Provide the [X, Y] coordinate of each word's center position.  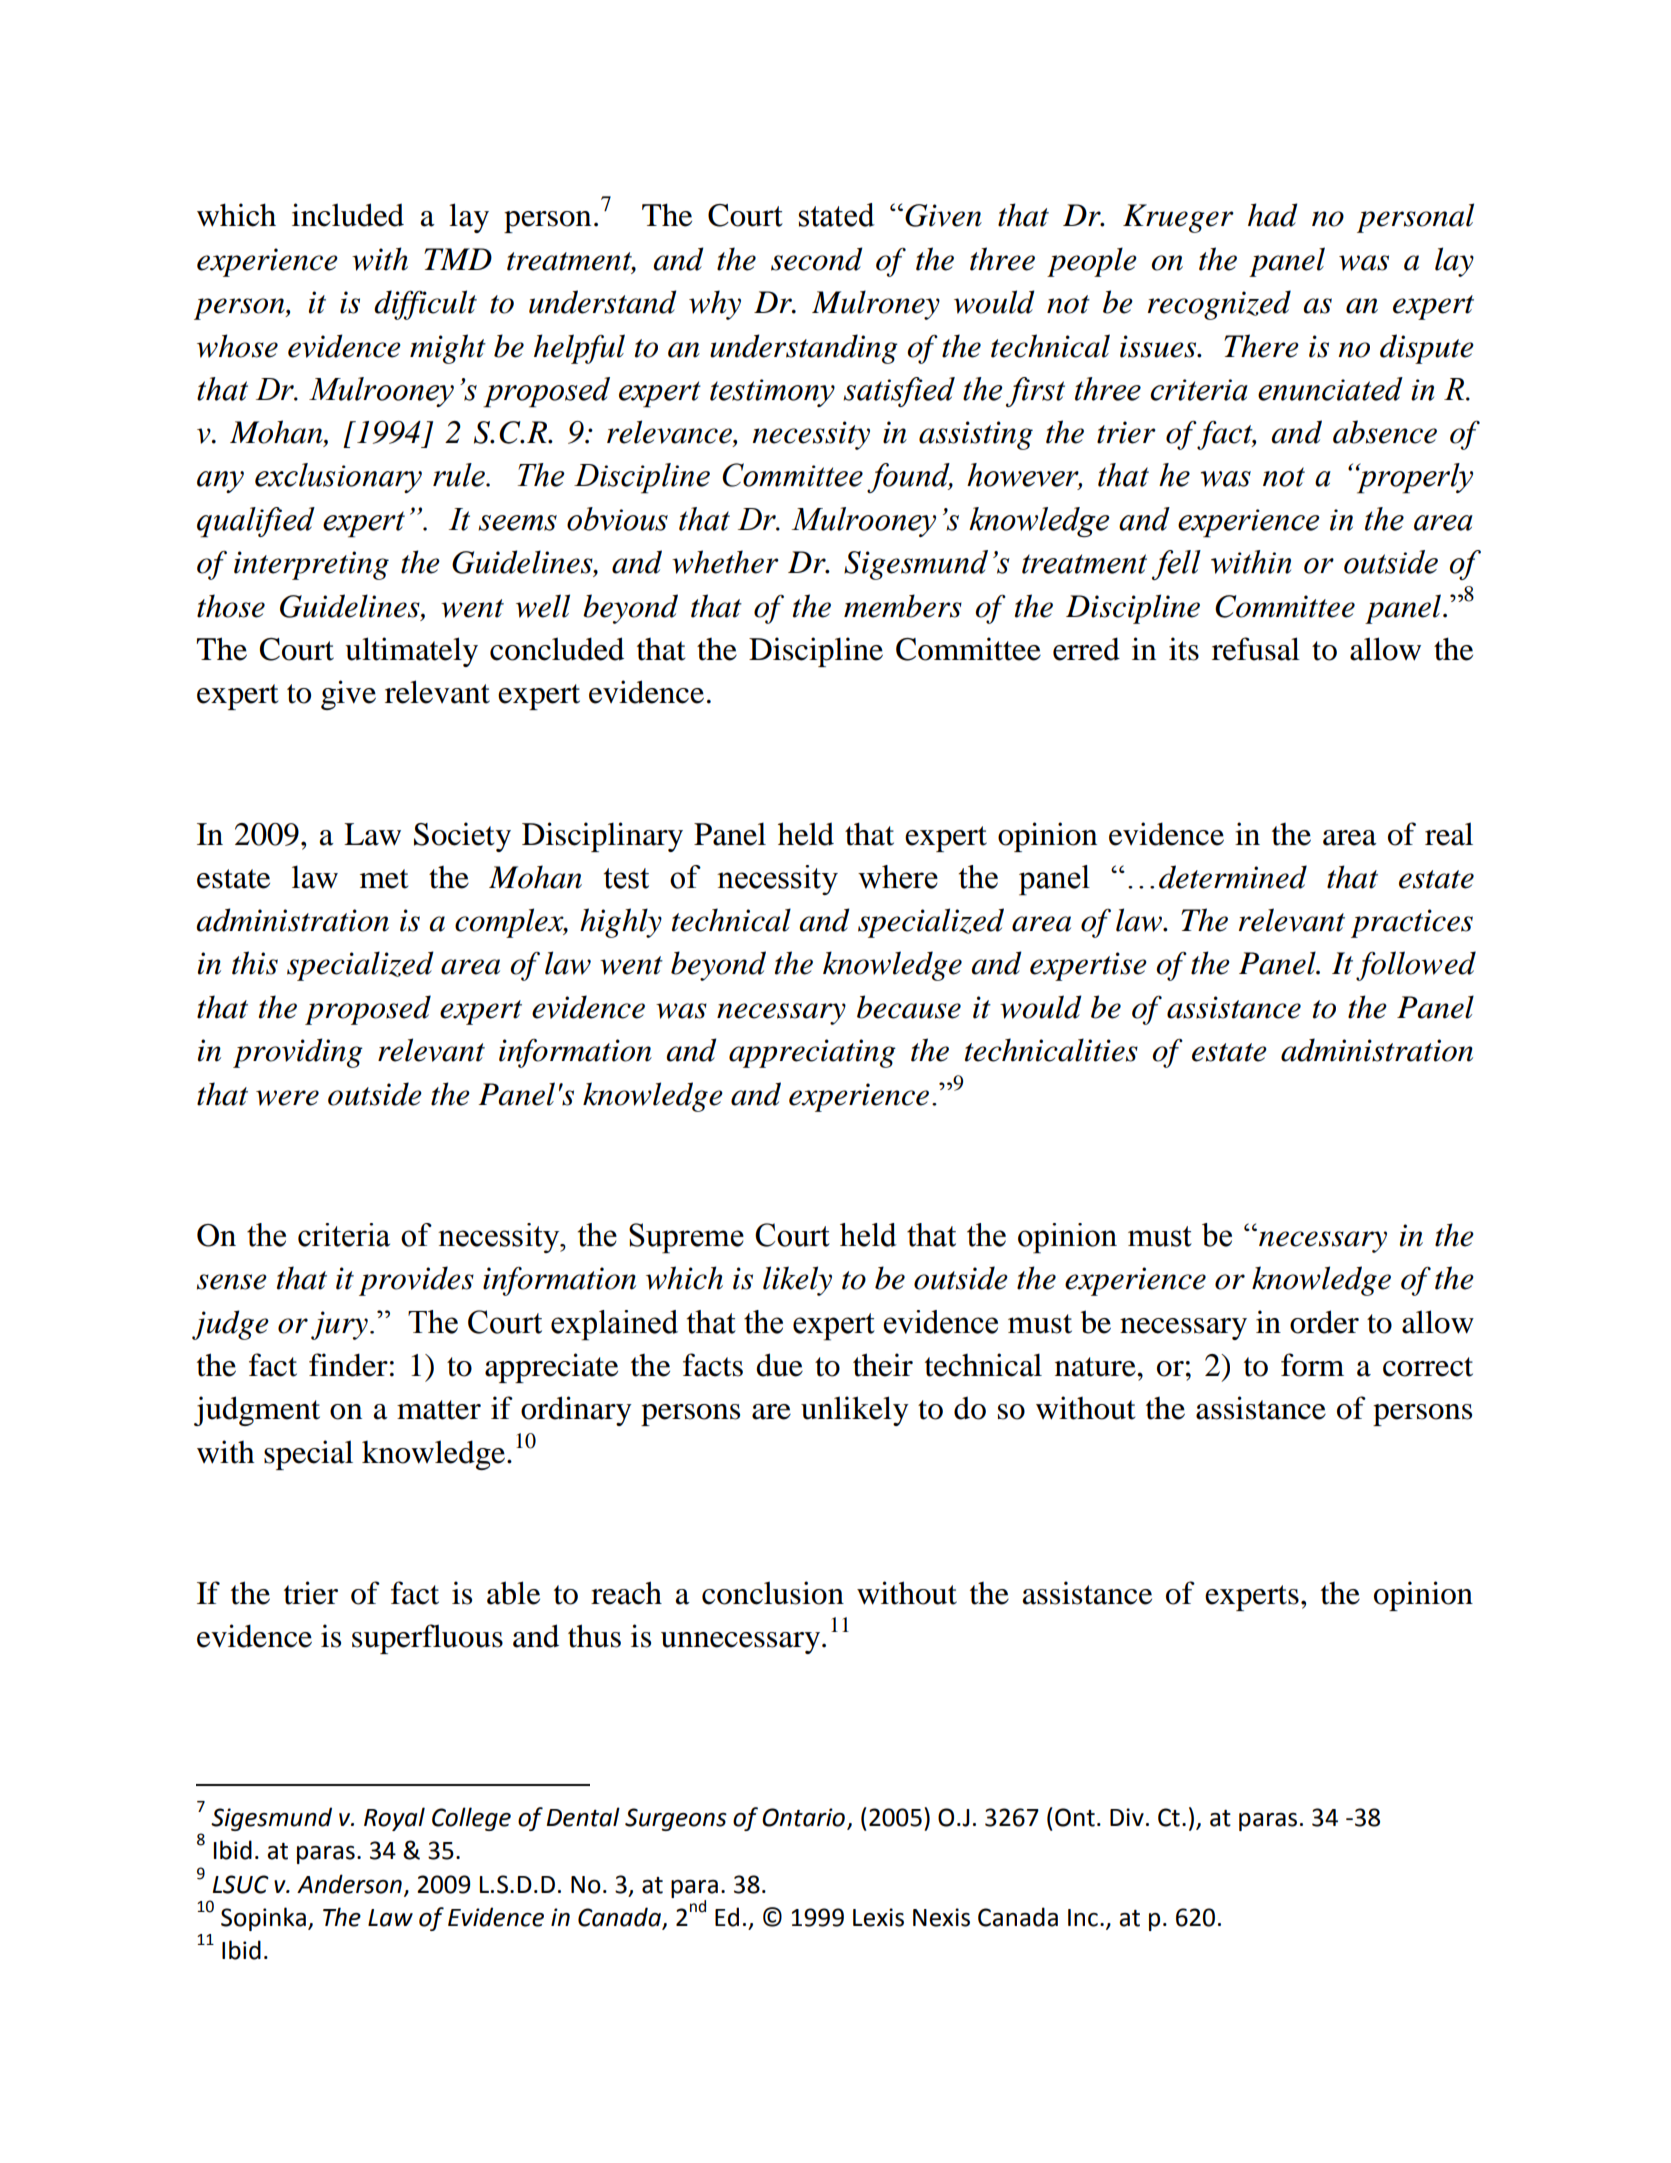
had [1273, 215]
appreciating [812, 1053]
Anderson [349, 1884]
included [348, 215]
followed [1416, 966]
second [817, 259]
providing [298, 1053]
